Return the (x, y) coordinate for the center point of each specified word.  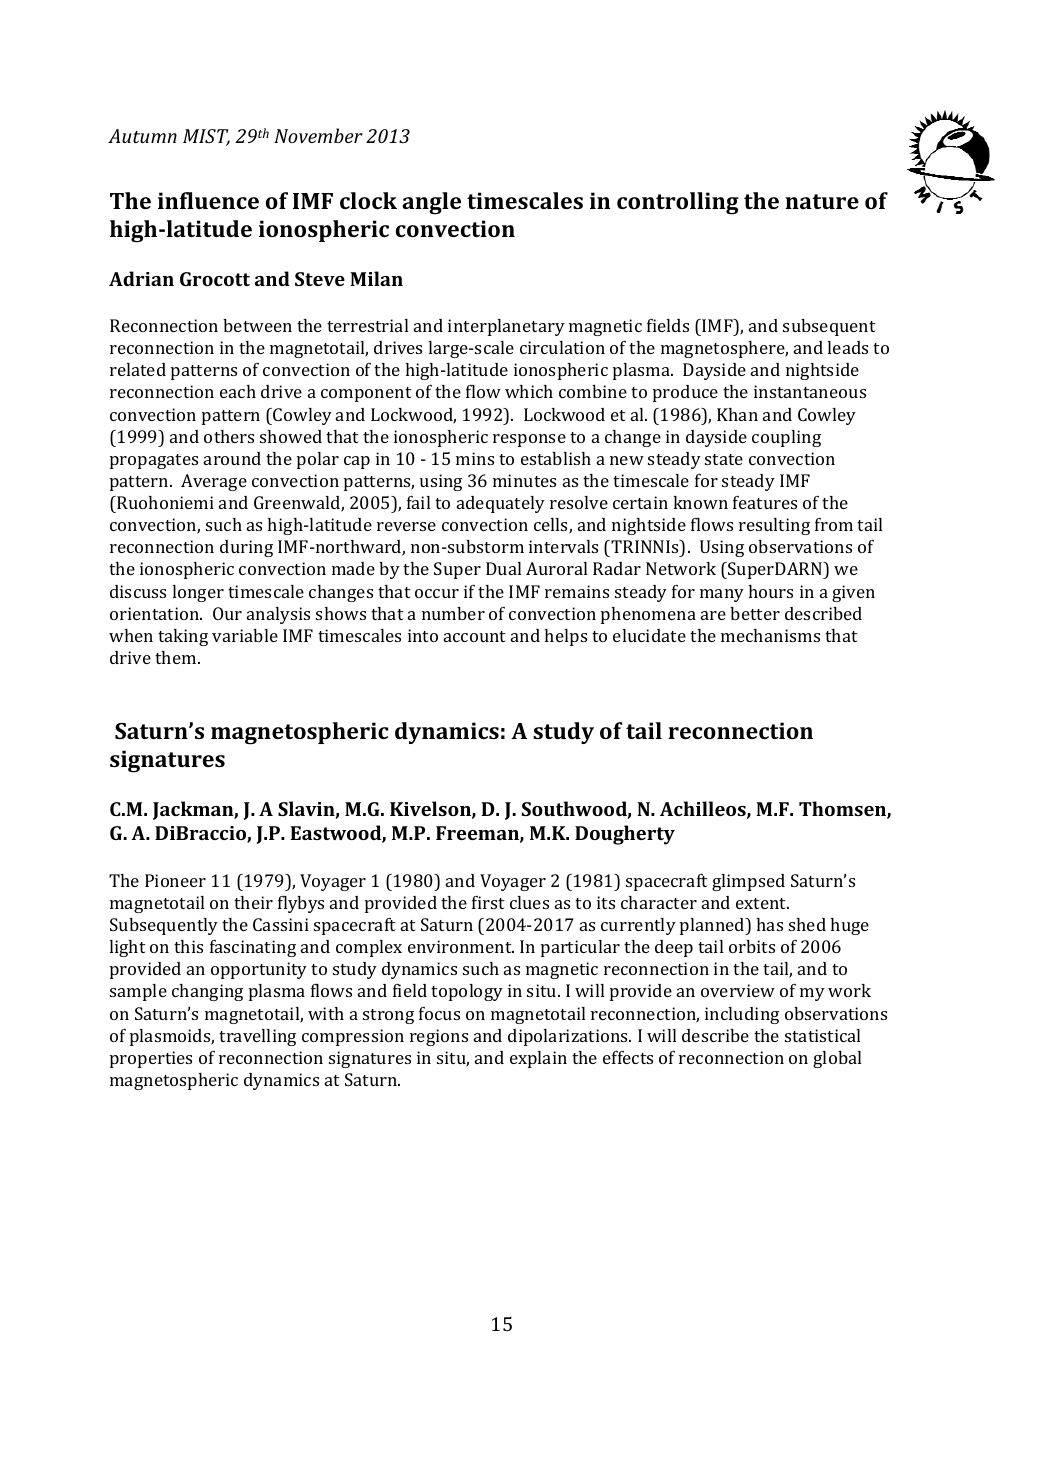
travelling (257, 1037)
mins (475, 458)
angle (431, 203)
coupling (786, 438)
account (475, 636)
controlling (678, 203)
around (232, 458)
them (177, 657)
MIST (206, 137)
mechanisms (770, 635)
